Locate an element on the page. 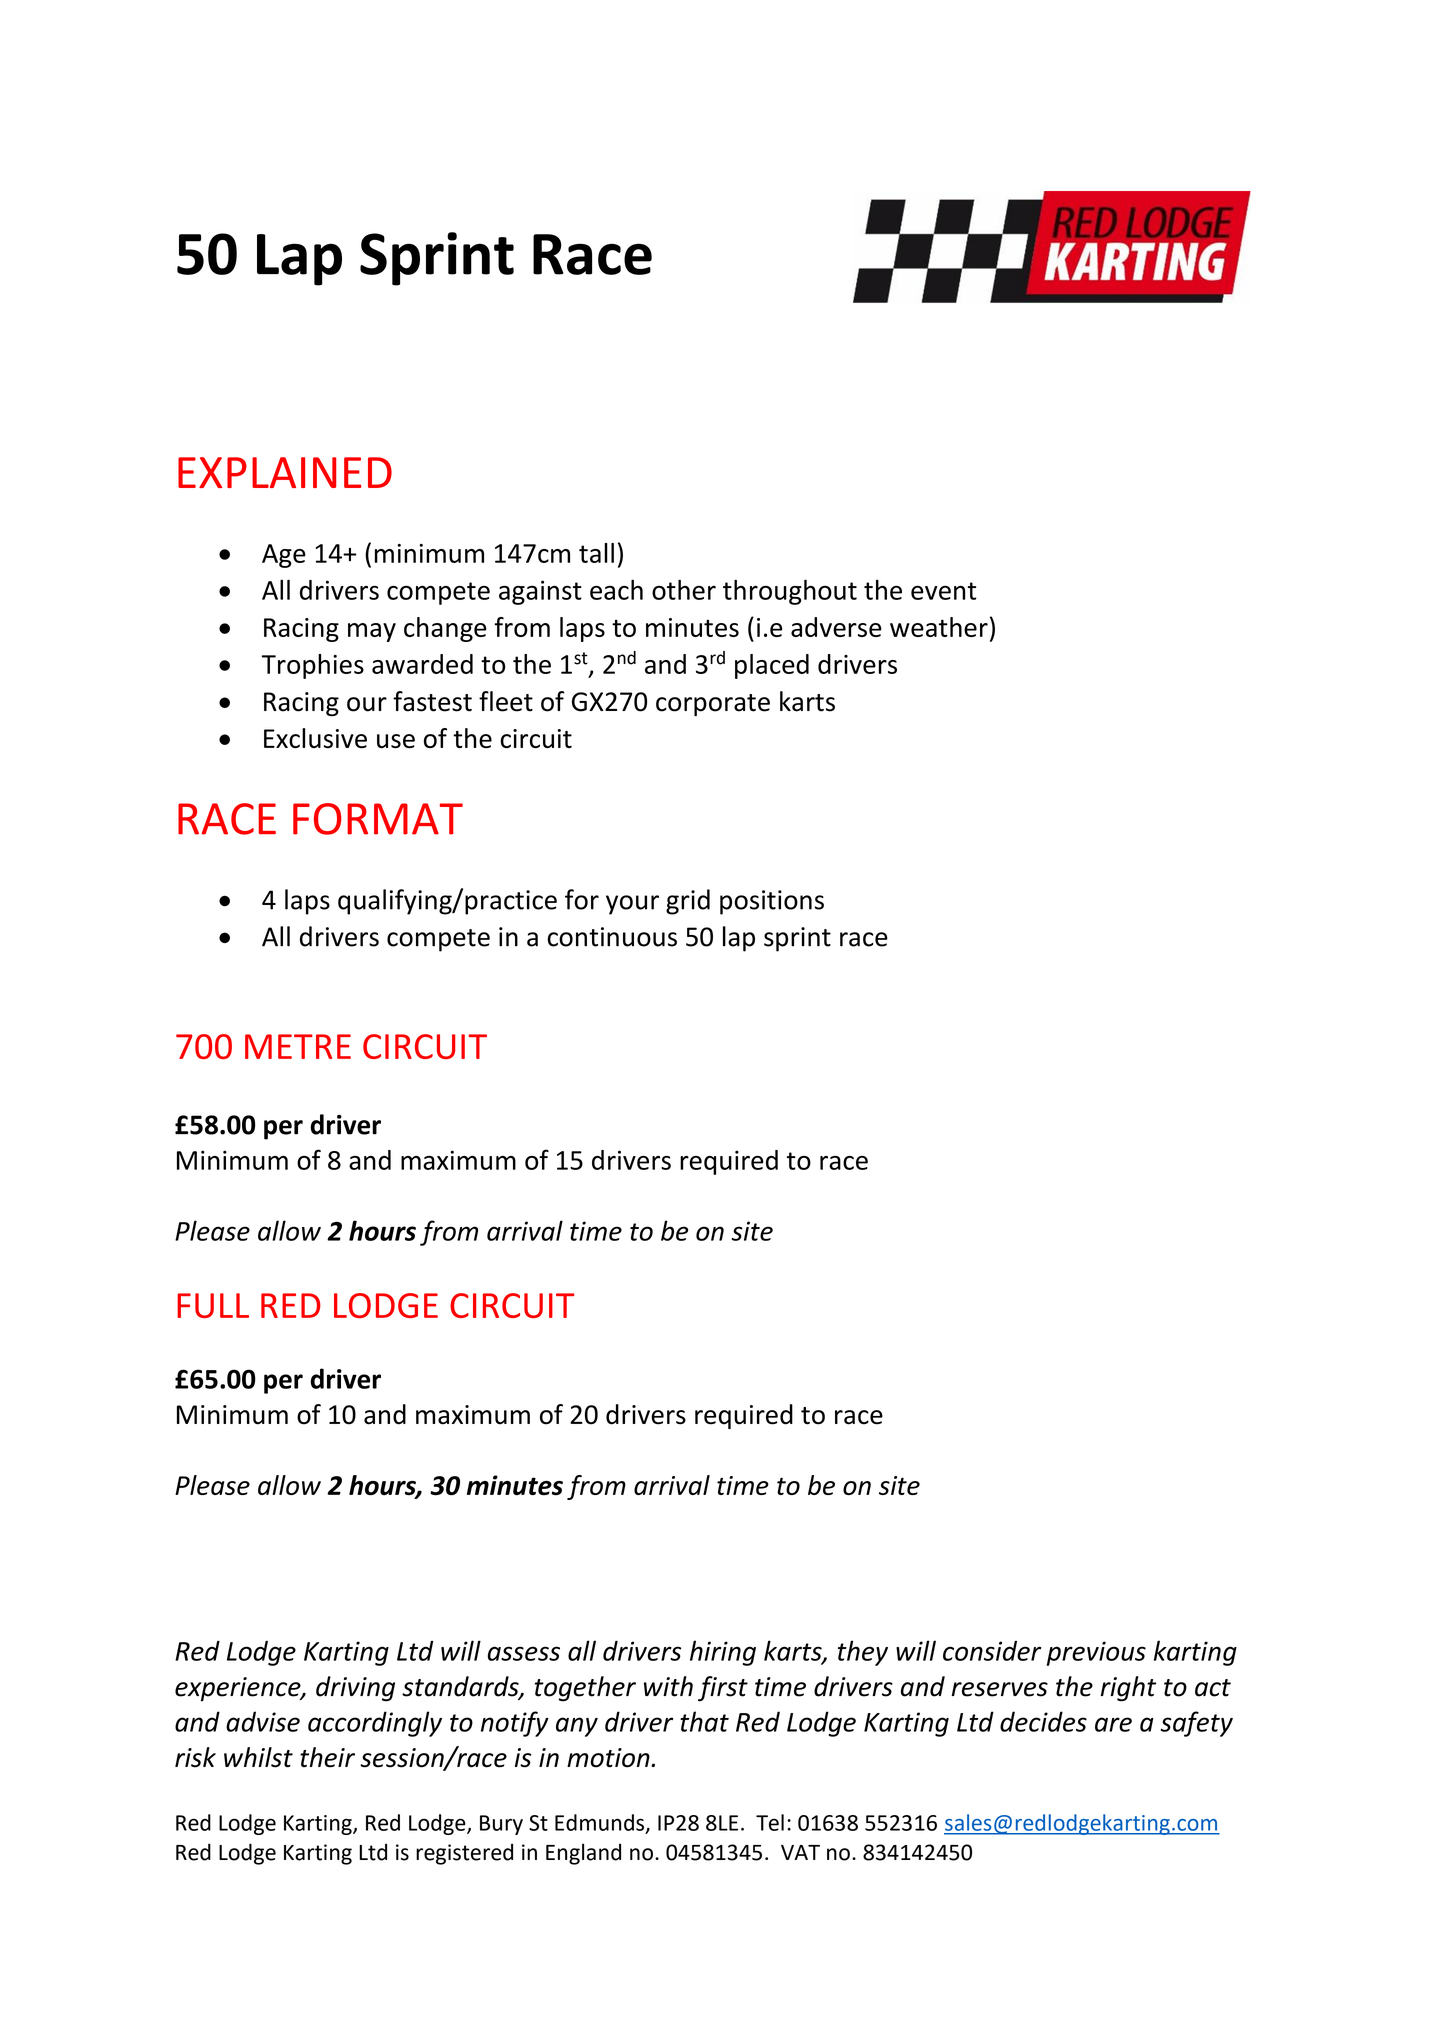 This image has width=1442, height=2039. EXPLAINED is located at coordinates (285, 472).
